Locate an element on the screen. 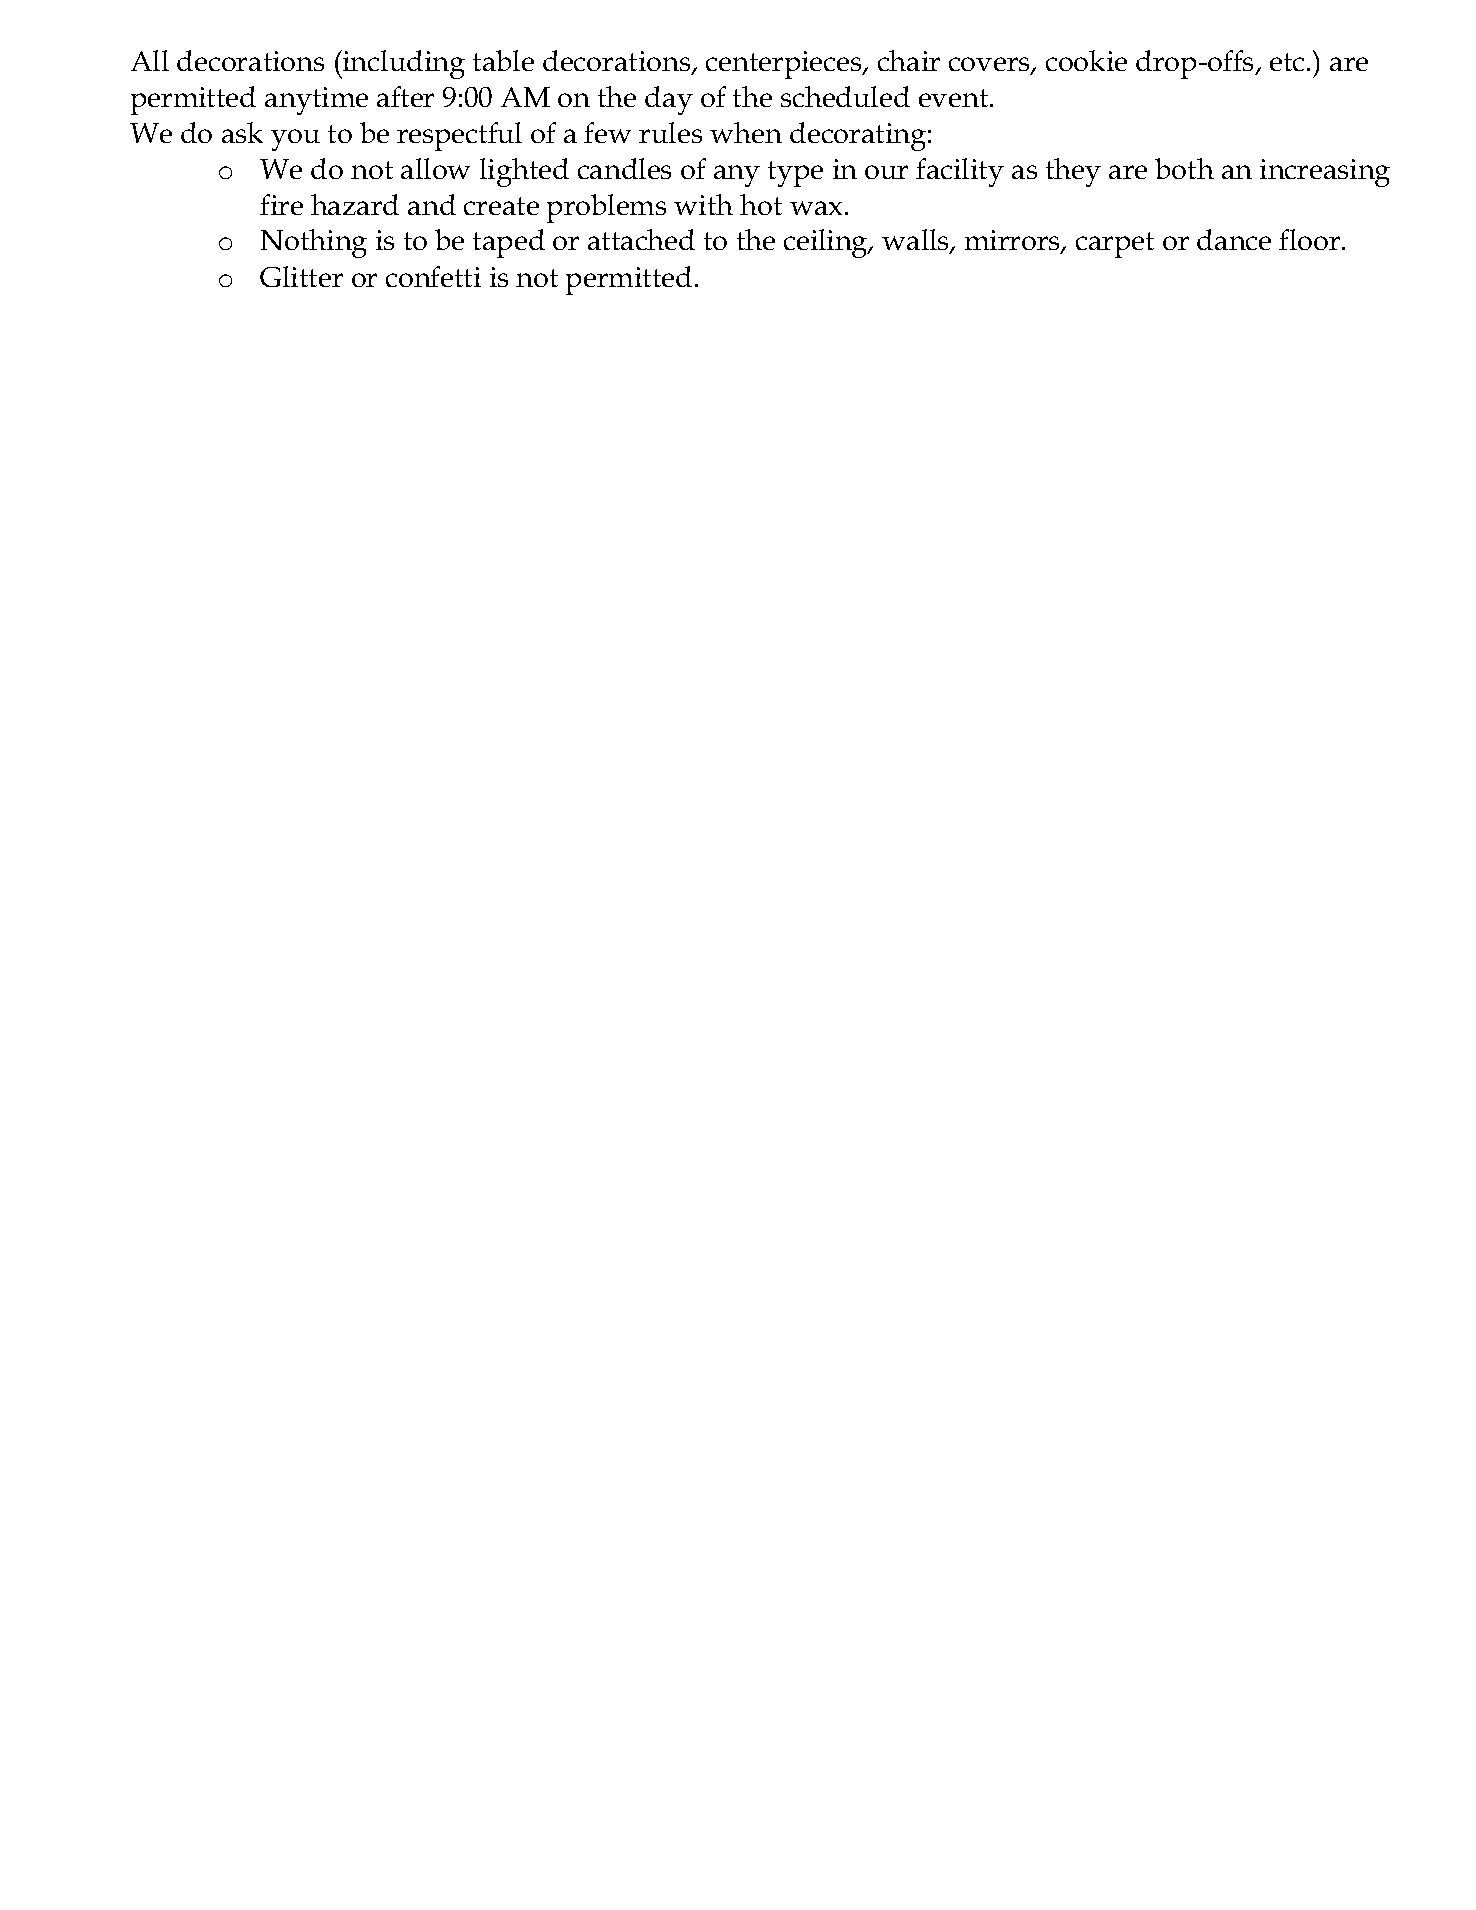  confetti is located at coordinates (433, 276).
